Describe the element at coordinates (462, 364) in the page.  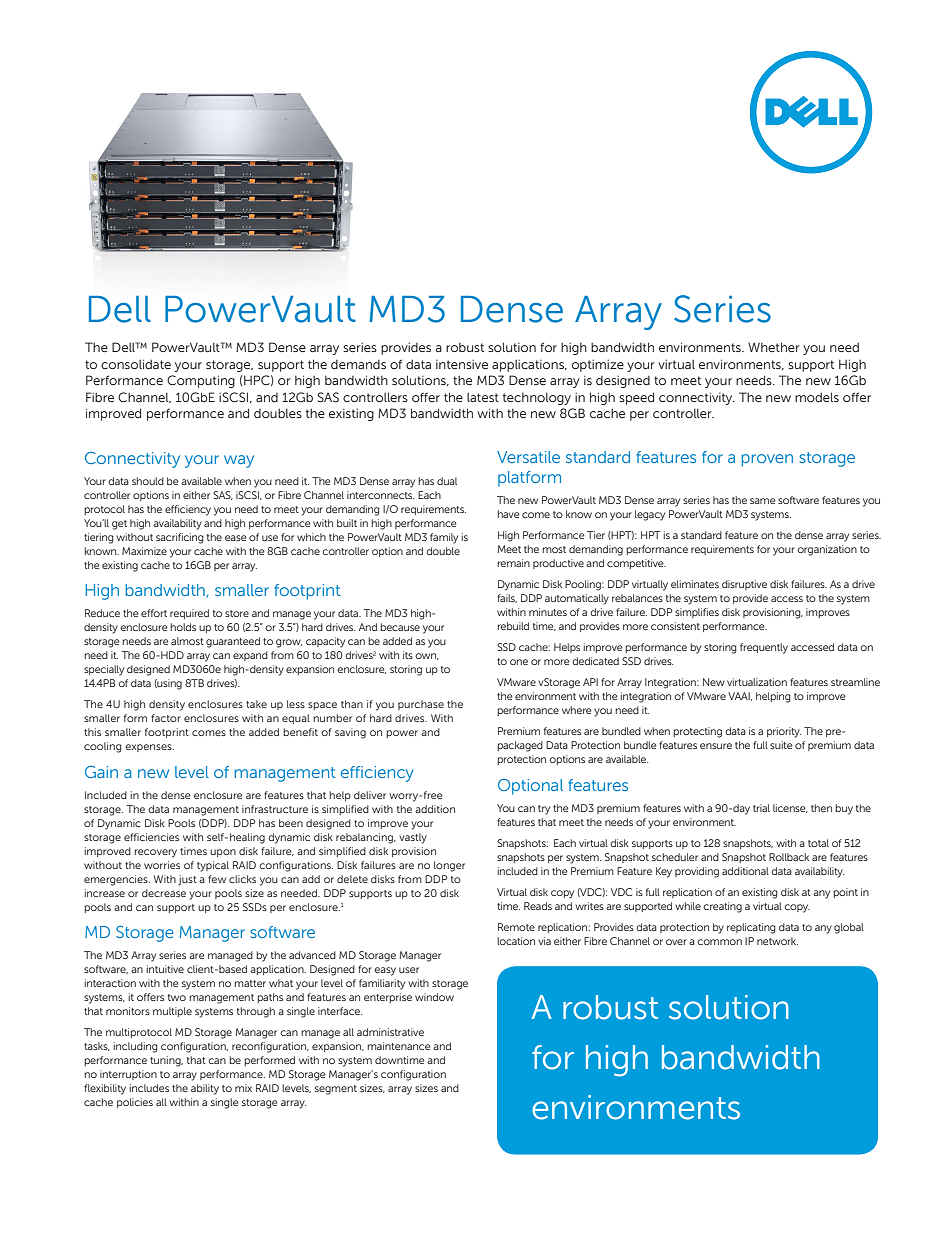
I see `intensive` at that location.
